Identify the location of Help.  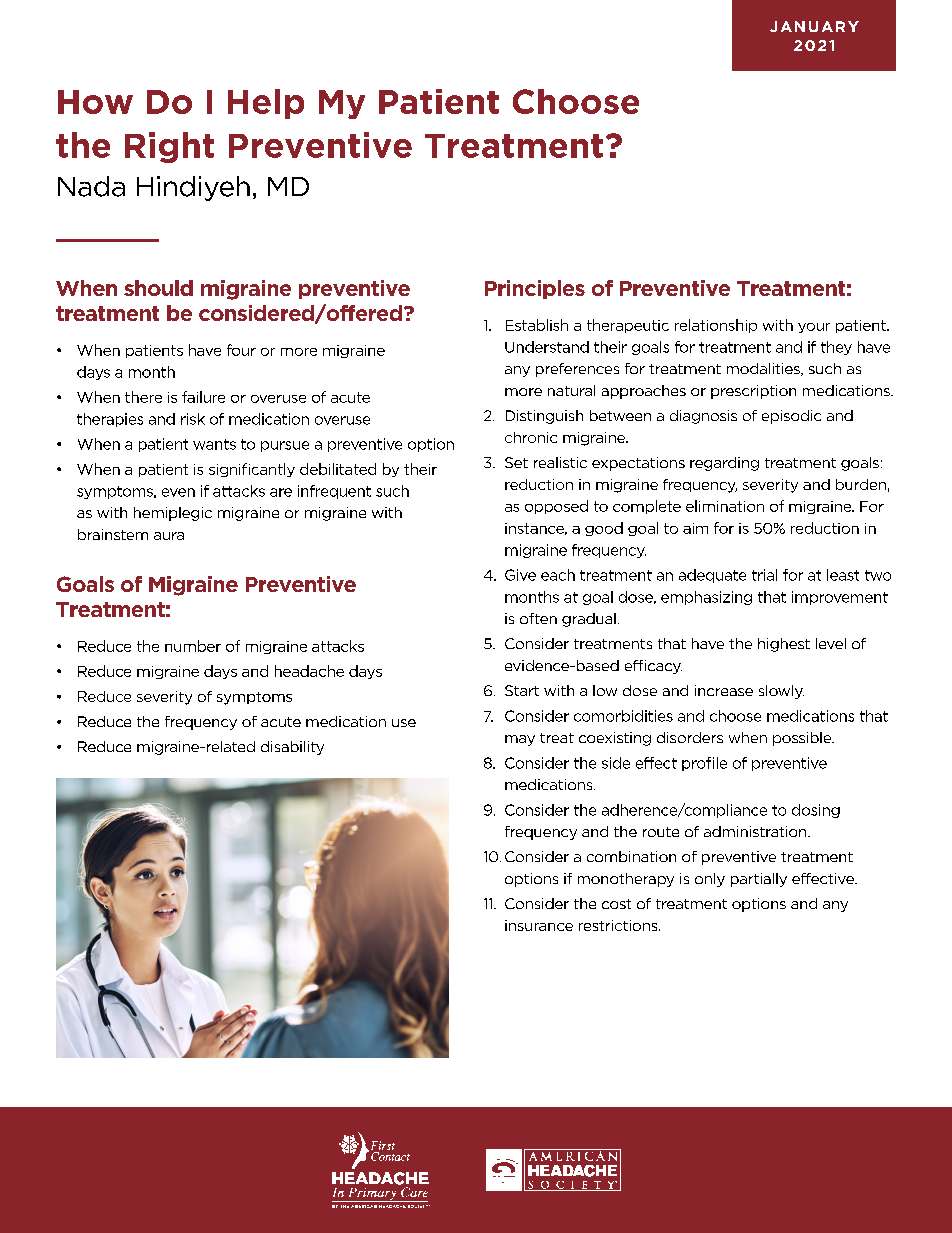
(266, 104).
